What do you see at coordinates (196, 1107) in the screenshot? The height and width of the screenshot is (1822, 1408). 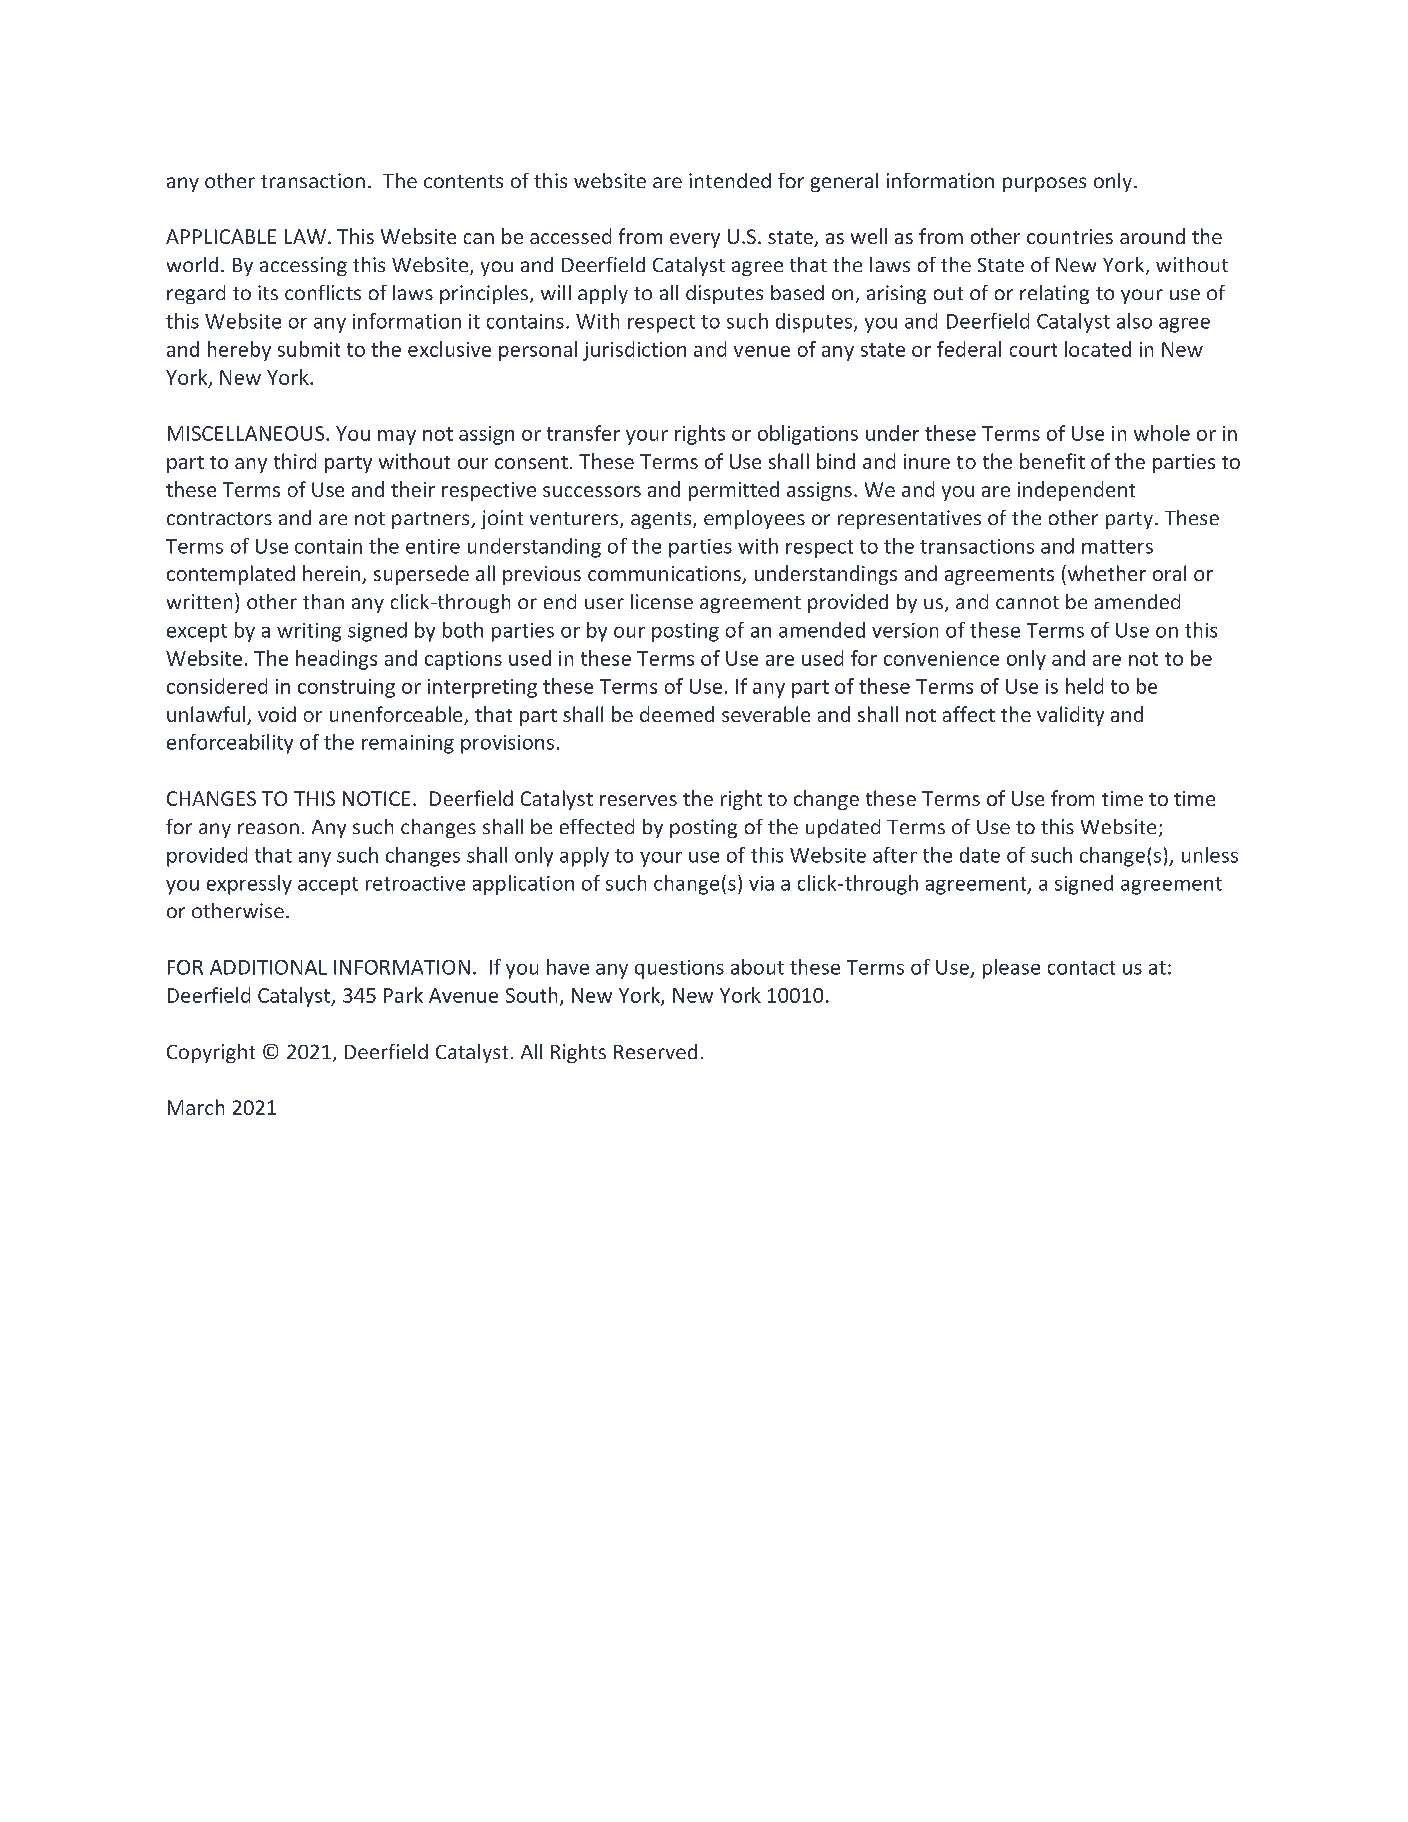 I see `March` at bounding box center [196, 1107].
